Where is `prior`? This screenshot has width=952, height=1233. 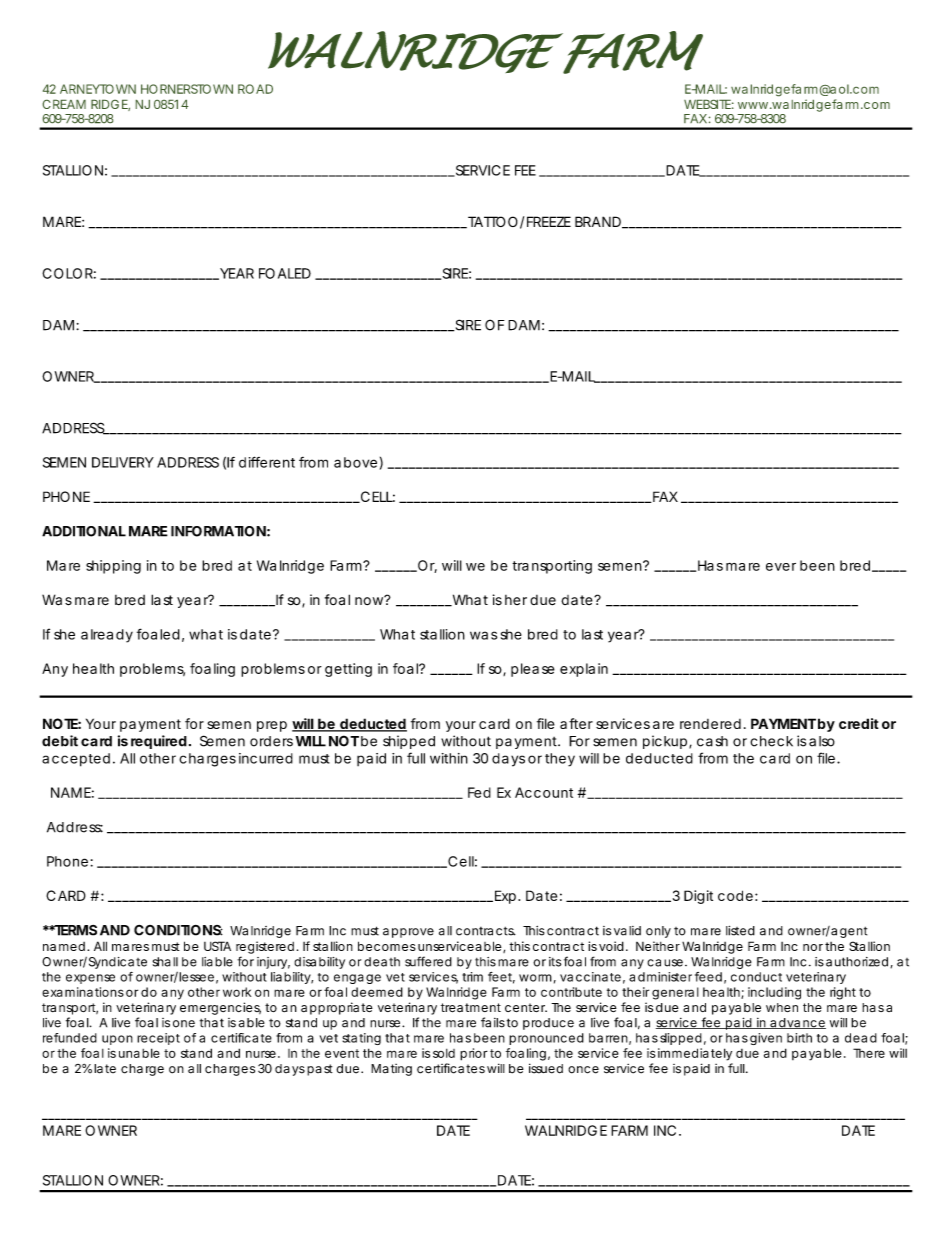
prior is located at coordinates (474, 1054).
